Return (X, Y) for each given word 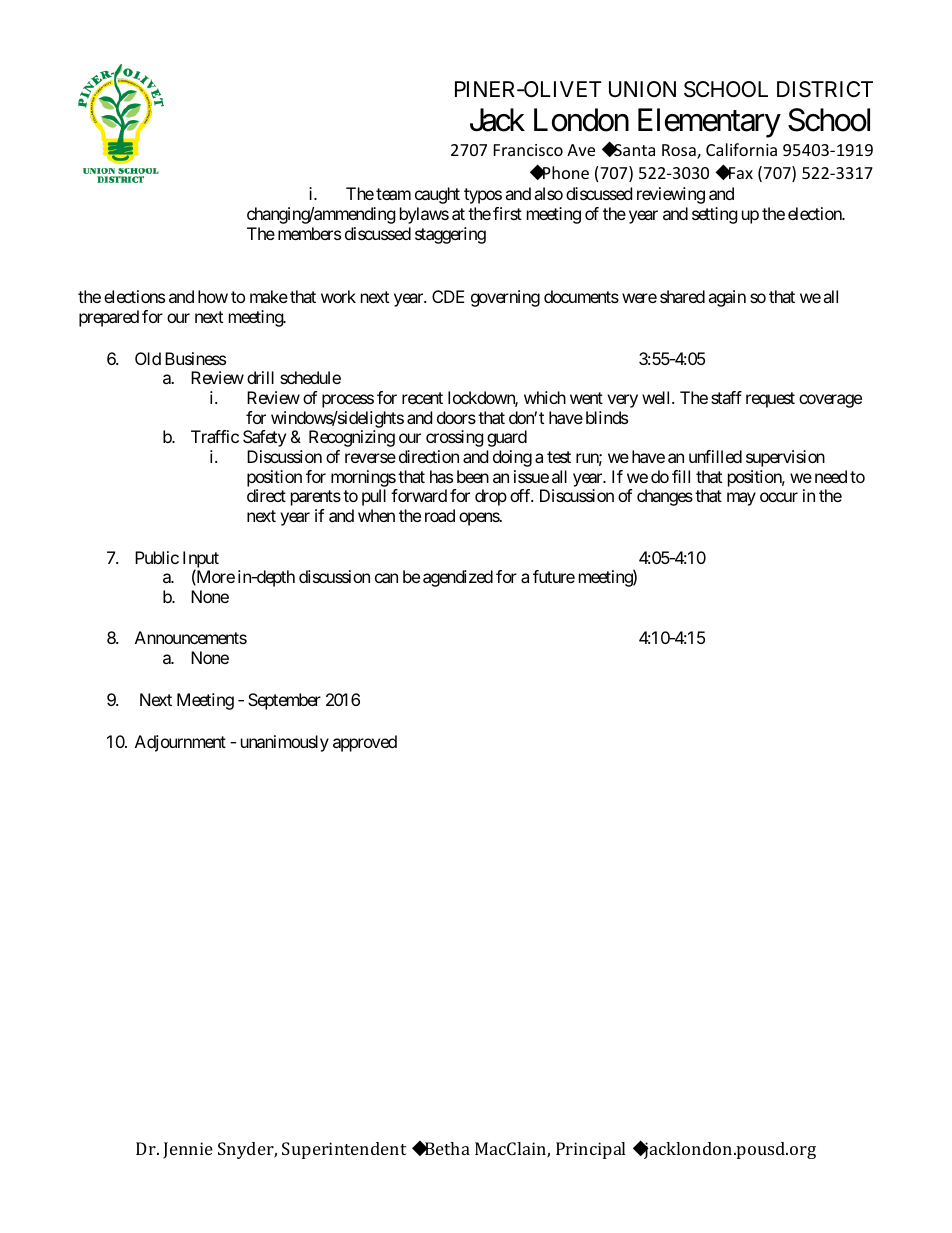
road (440, 515)
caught (437, 195)
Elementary (709, 123)
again (727, 298)
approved (365, 743)
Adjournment (180, 743)
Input (201, 560)
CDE (448, 296)
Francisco (528, 150)
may (741, 499)
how (213, 296)
